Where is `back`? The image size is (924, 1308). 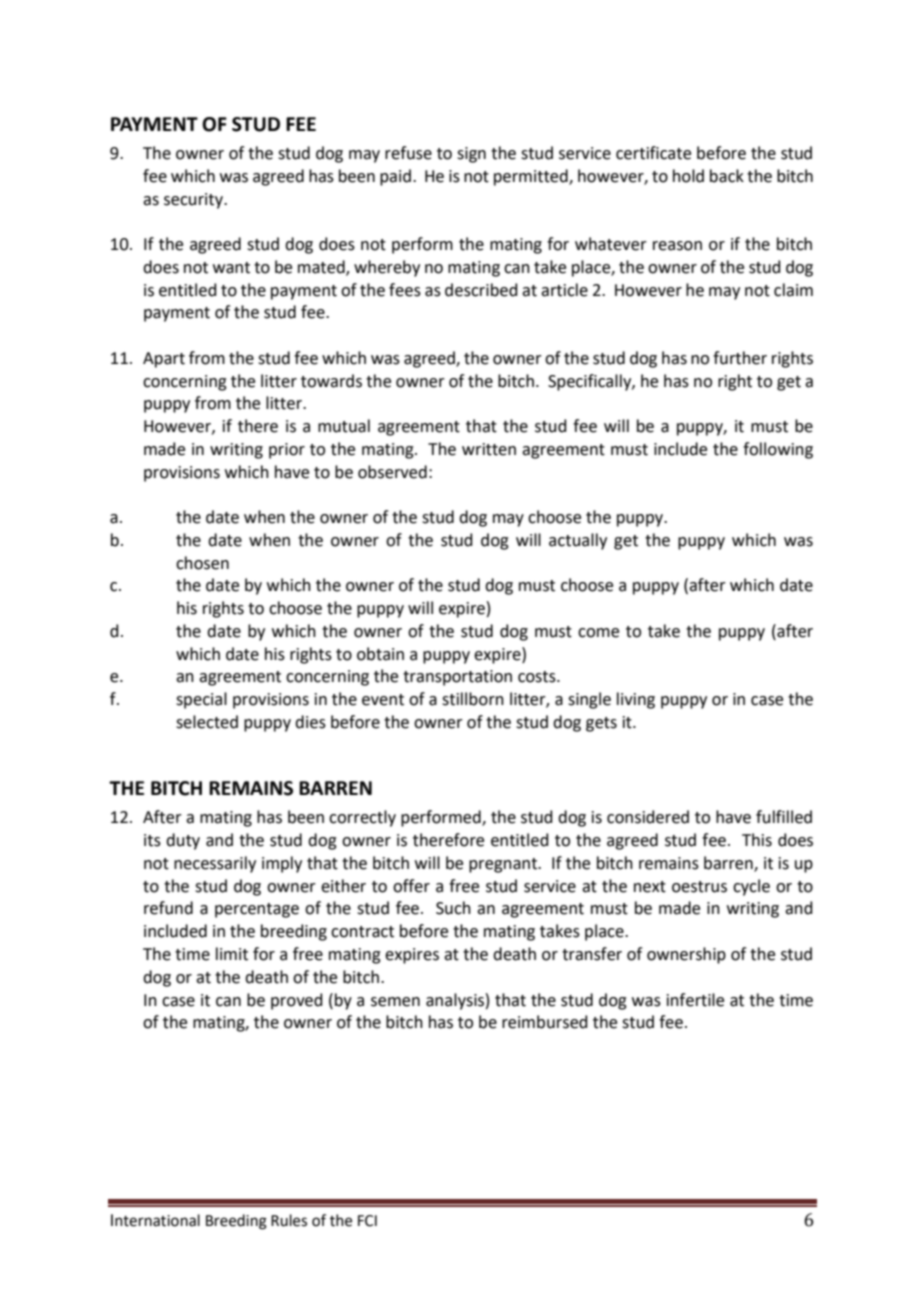
back is located at coordinates (727, 176).
